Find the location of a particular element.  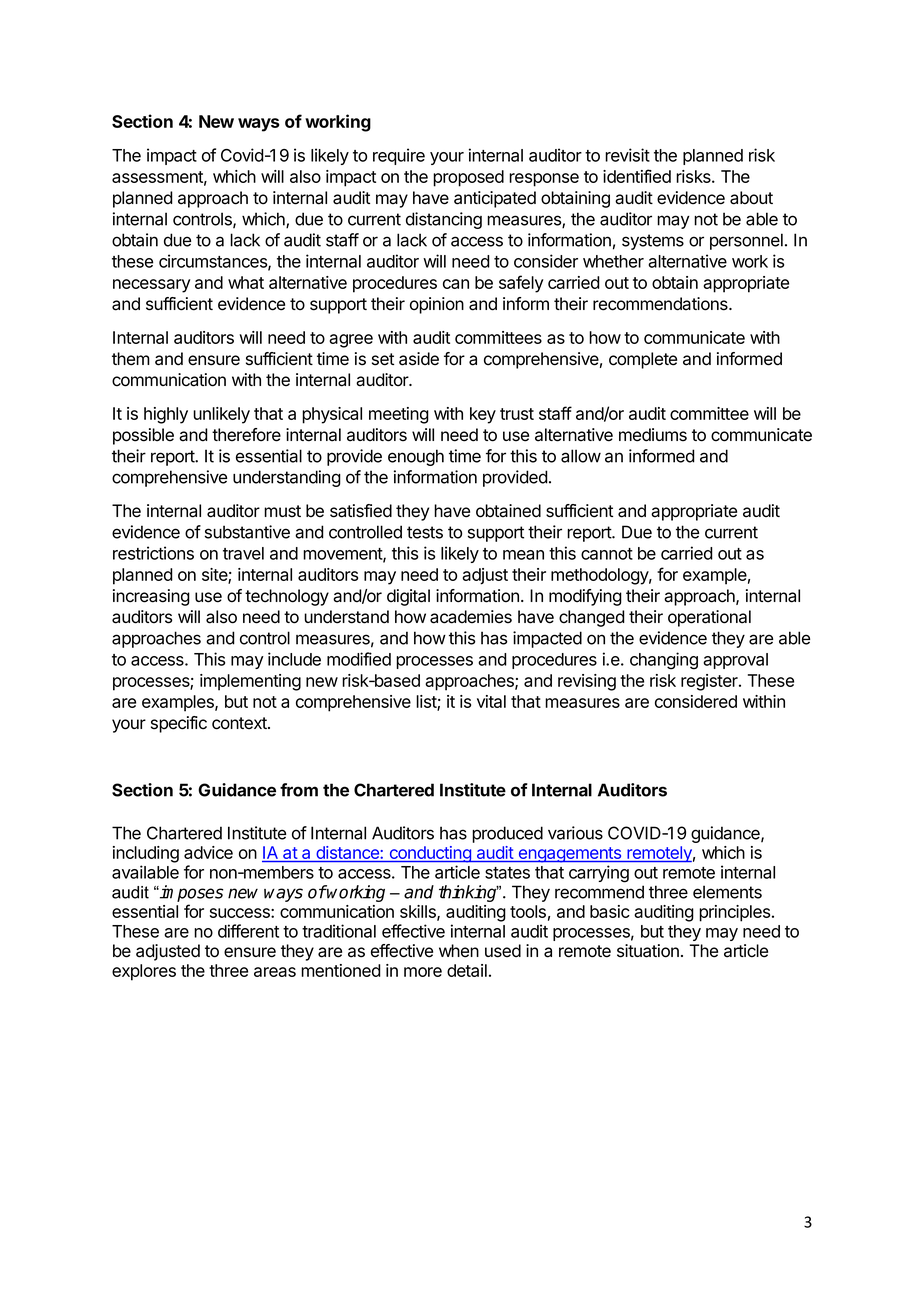

different is located at coordinates (248, 931).
